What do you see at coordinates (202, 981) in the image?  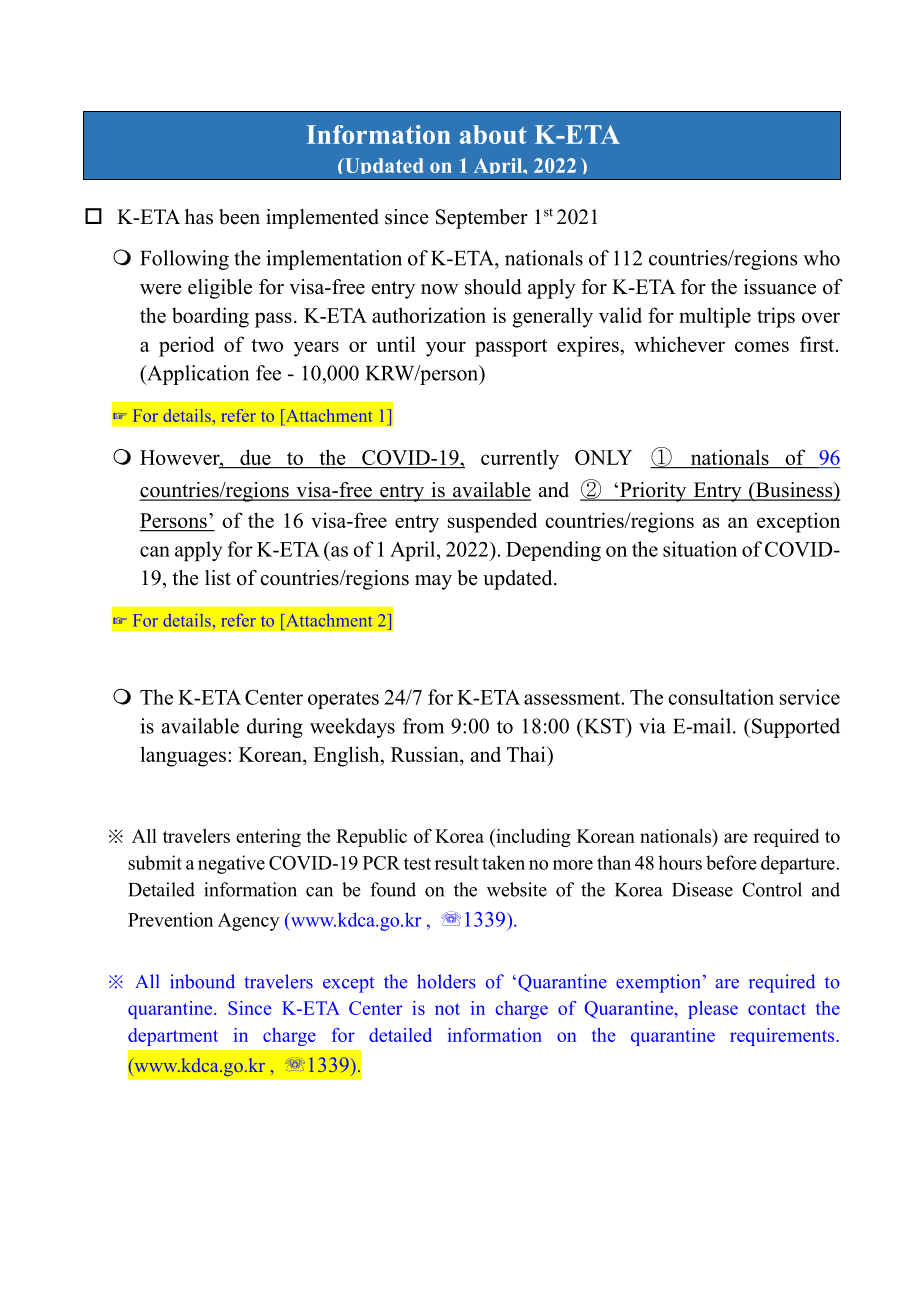 I see `inbound` at bounding box center [202, 981].
